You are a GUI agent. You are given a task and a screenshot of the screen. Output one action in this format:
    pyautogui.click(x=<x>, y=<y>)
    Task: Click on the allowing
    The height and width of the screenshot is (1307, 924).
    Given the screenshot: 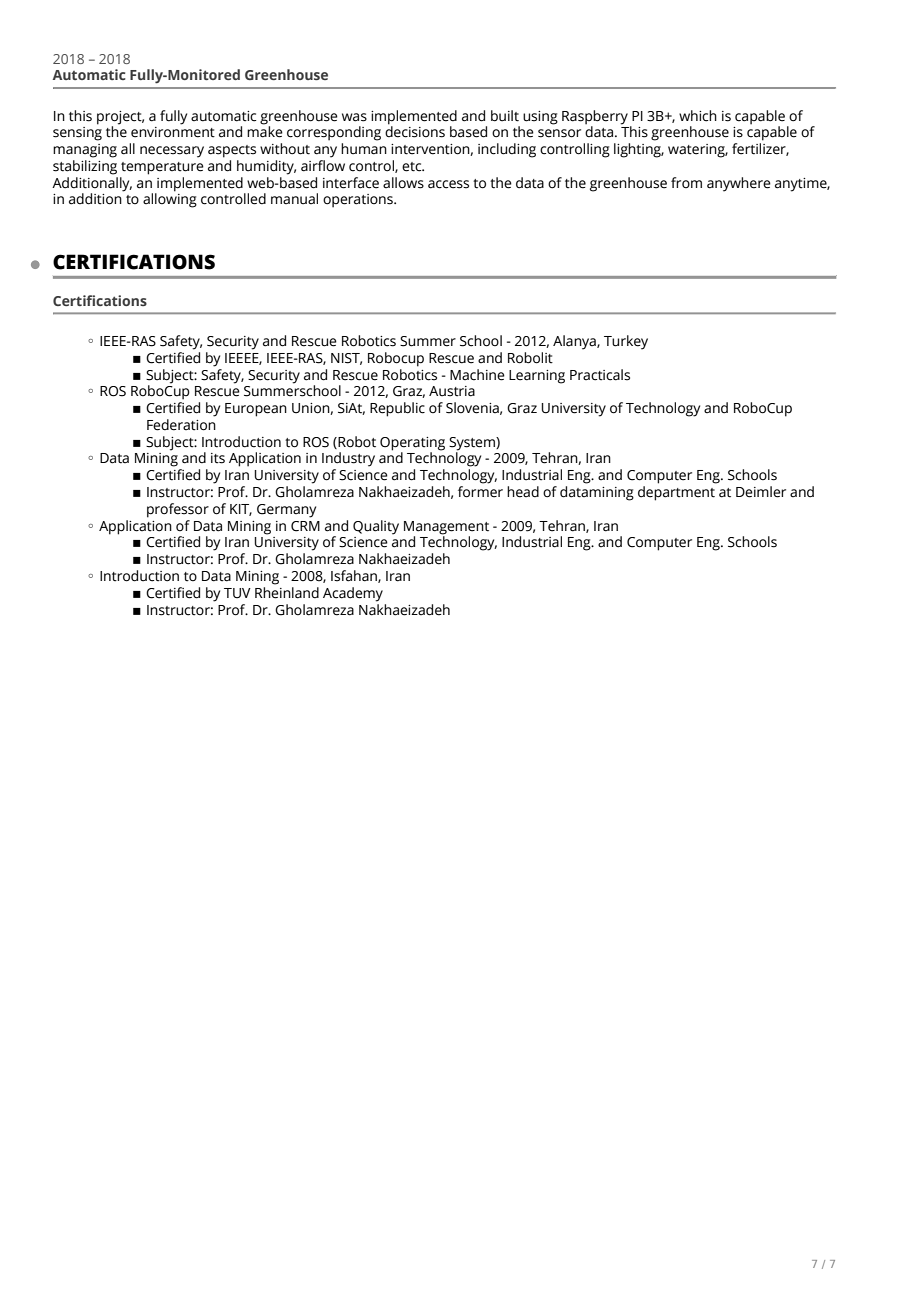 What is the action you would take?
    pyautogui.click(x=170, y=199)
